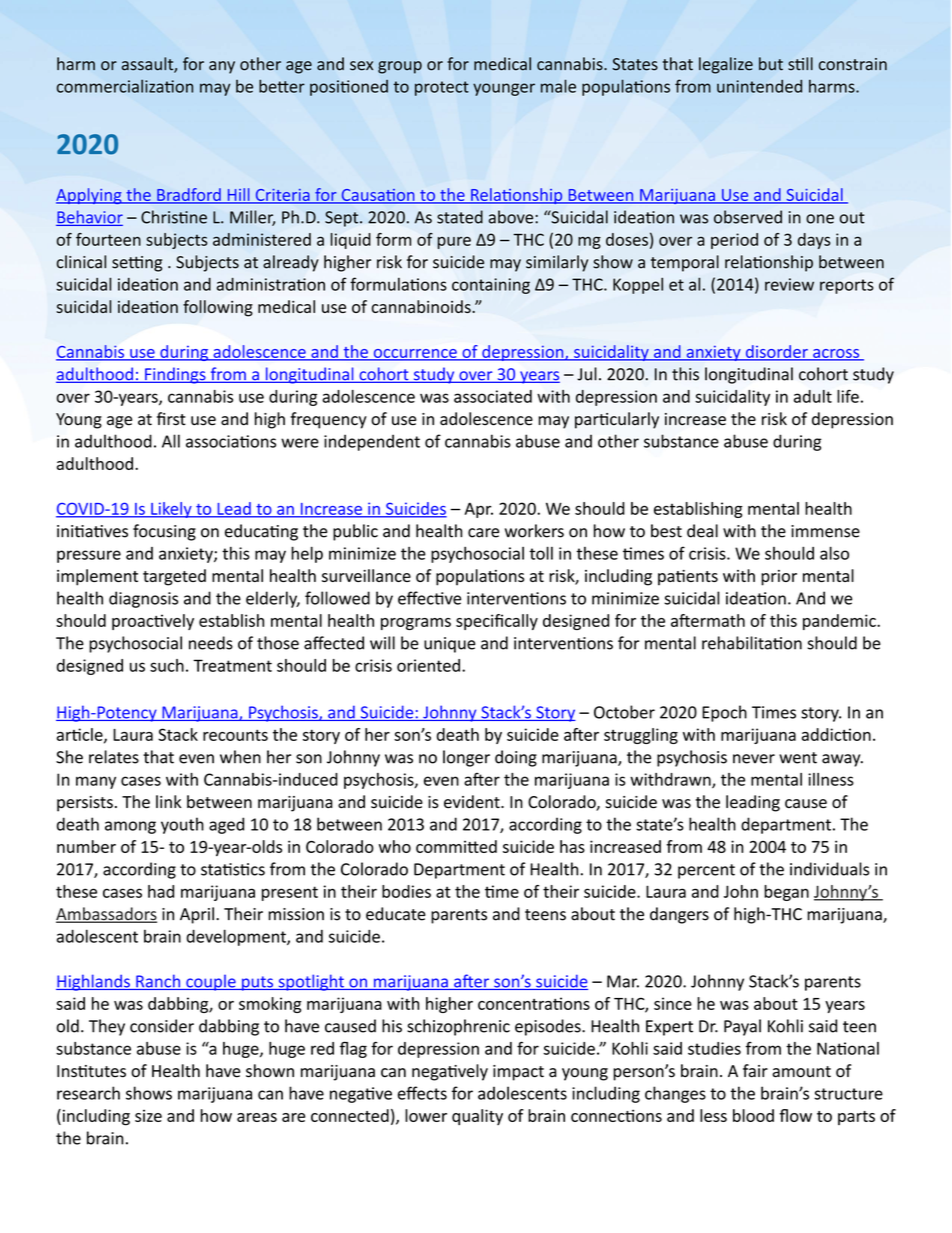 The height and width of the screenshot is (1233, 952). What do you see at coordinates (442, 88) in the screenshot?
I see `protect` at bounding box center [442, 88].
